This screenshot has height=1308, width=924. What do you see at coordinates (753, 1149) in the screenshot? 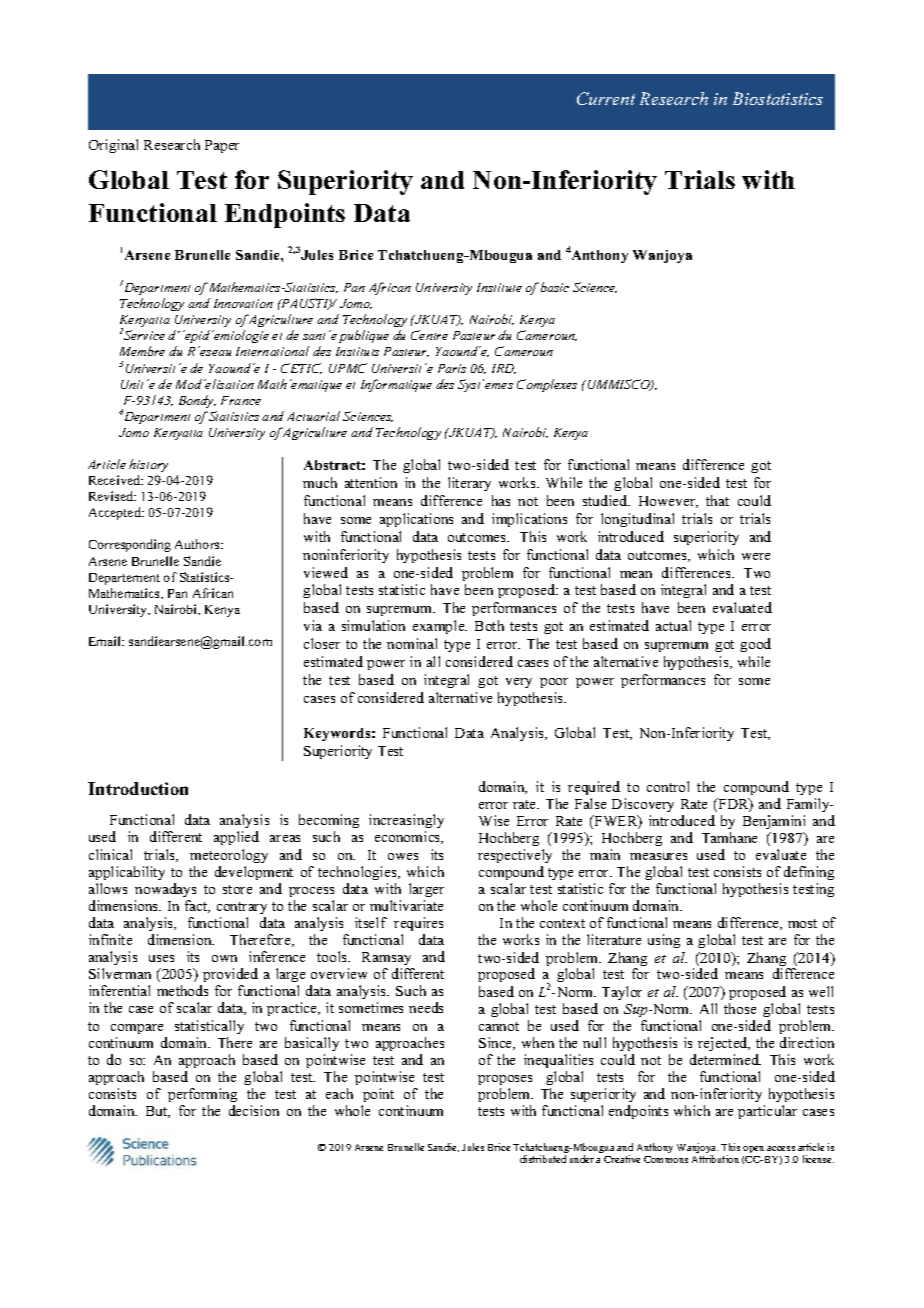
I see `open` at bounding box center [753, 1149].
